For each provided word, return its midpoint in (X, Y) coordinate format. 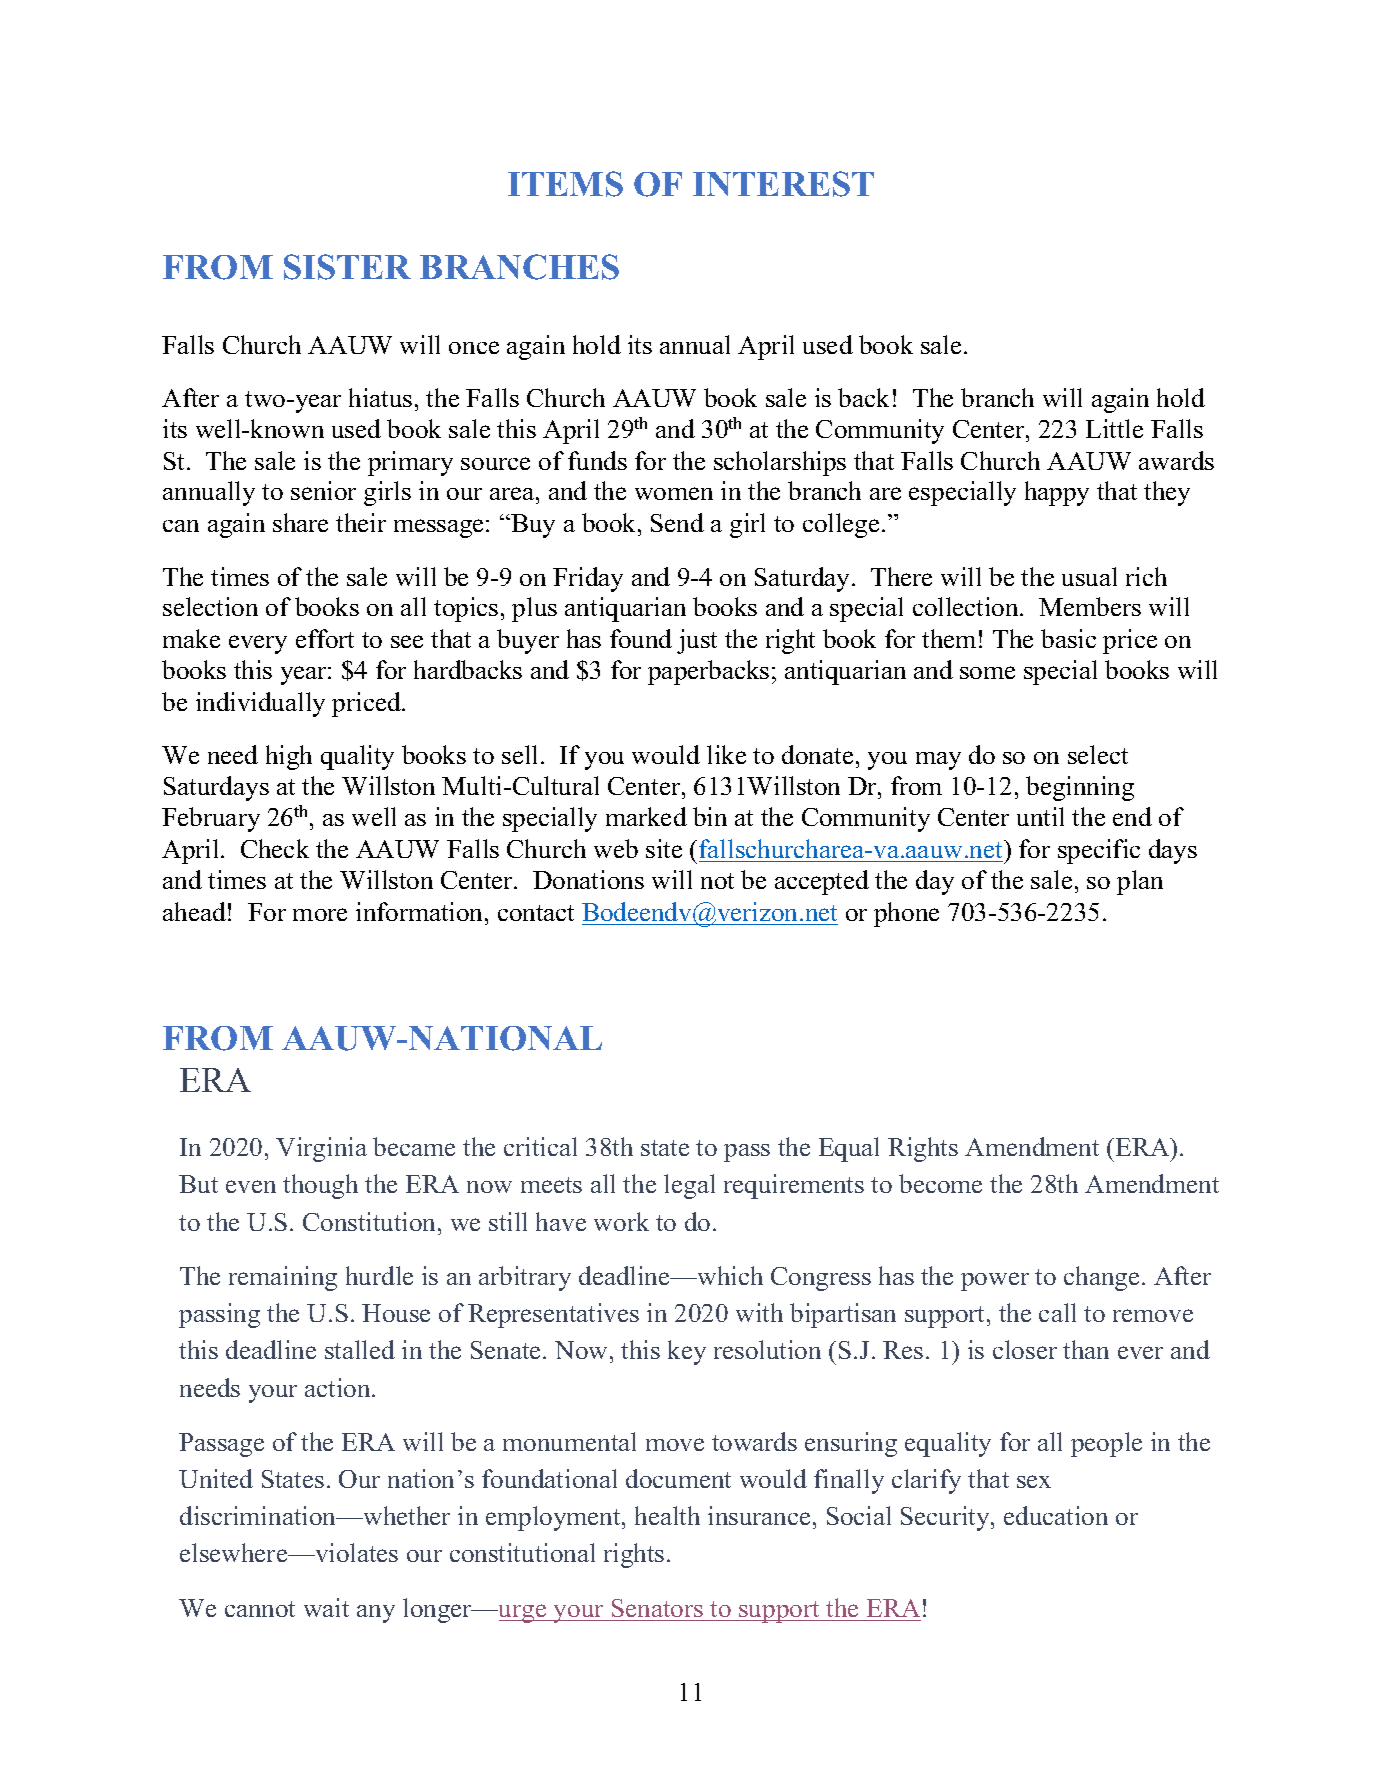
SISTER (347, 267)
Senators (657, 1608)
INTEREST (783, 184)
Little (1114, 428)
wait (326, 1607)
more (320, 914)
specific (1099, 851)
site (664, 848)
